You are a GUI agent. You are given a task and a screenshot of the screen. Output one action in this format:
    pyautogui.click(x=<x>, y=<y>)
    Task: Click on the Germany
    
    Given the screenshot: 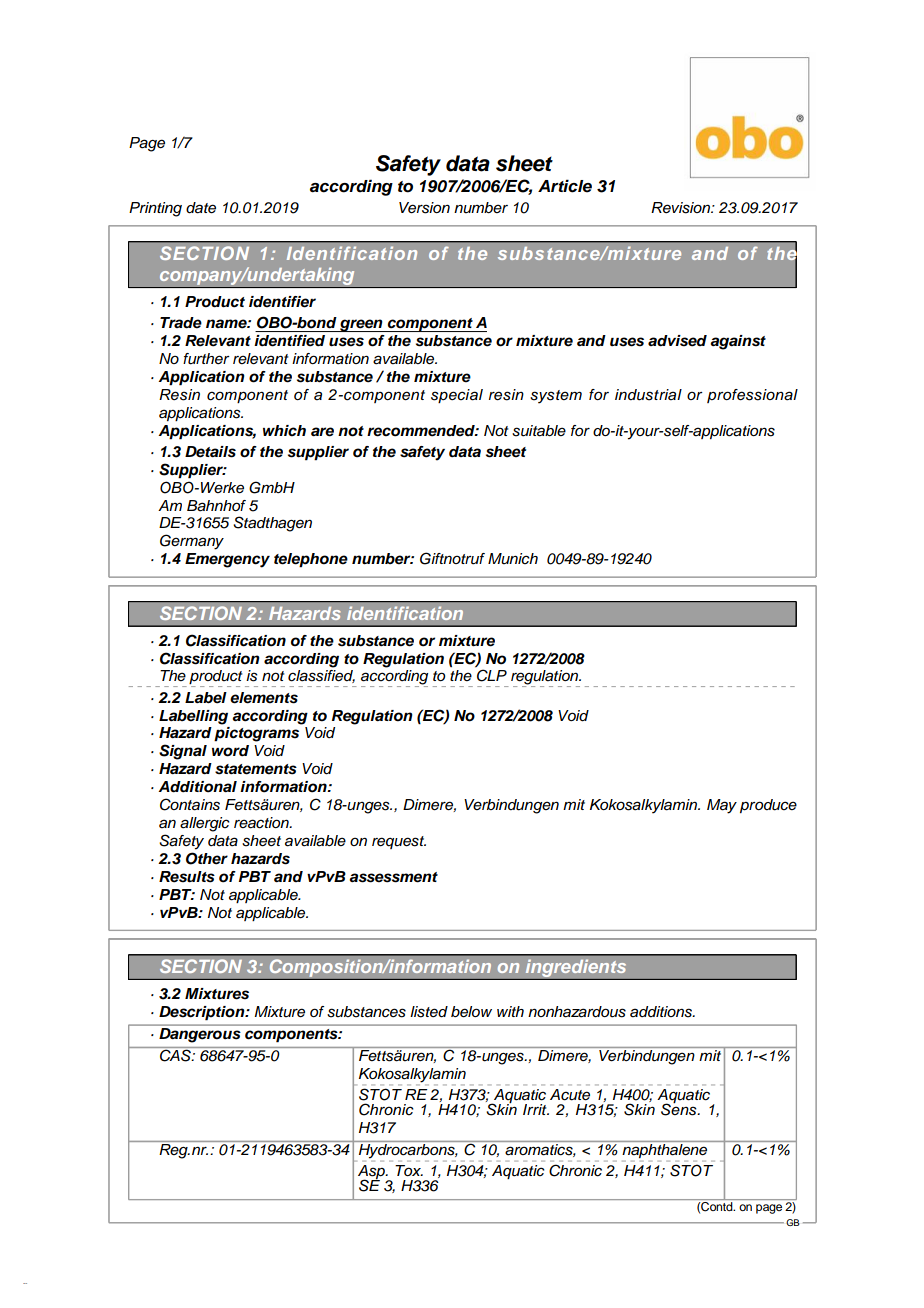 What is the action you would take?
    pyautogui.click(x=192, y=542)
